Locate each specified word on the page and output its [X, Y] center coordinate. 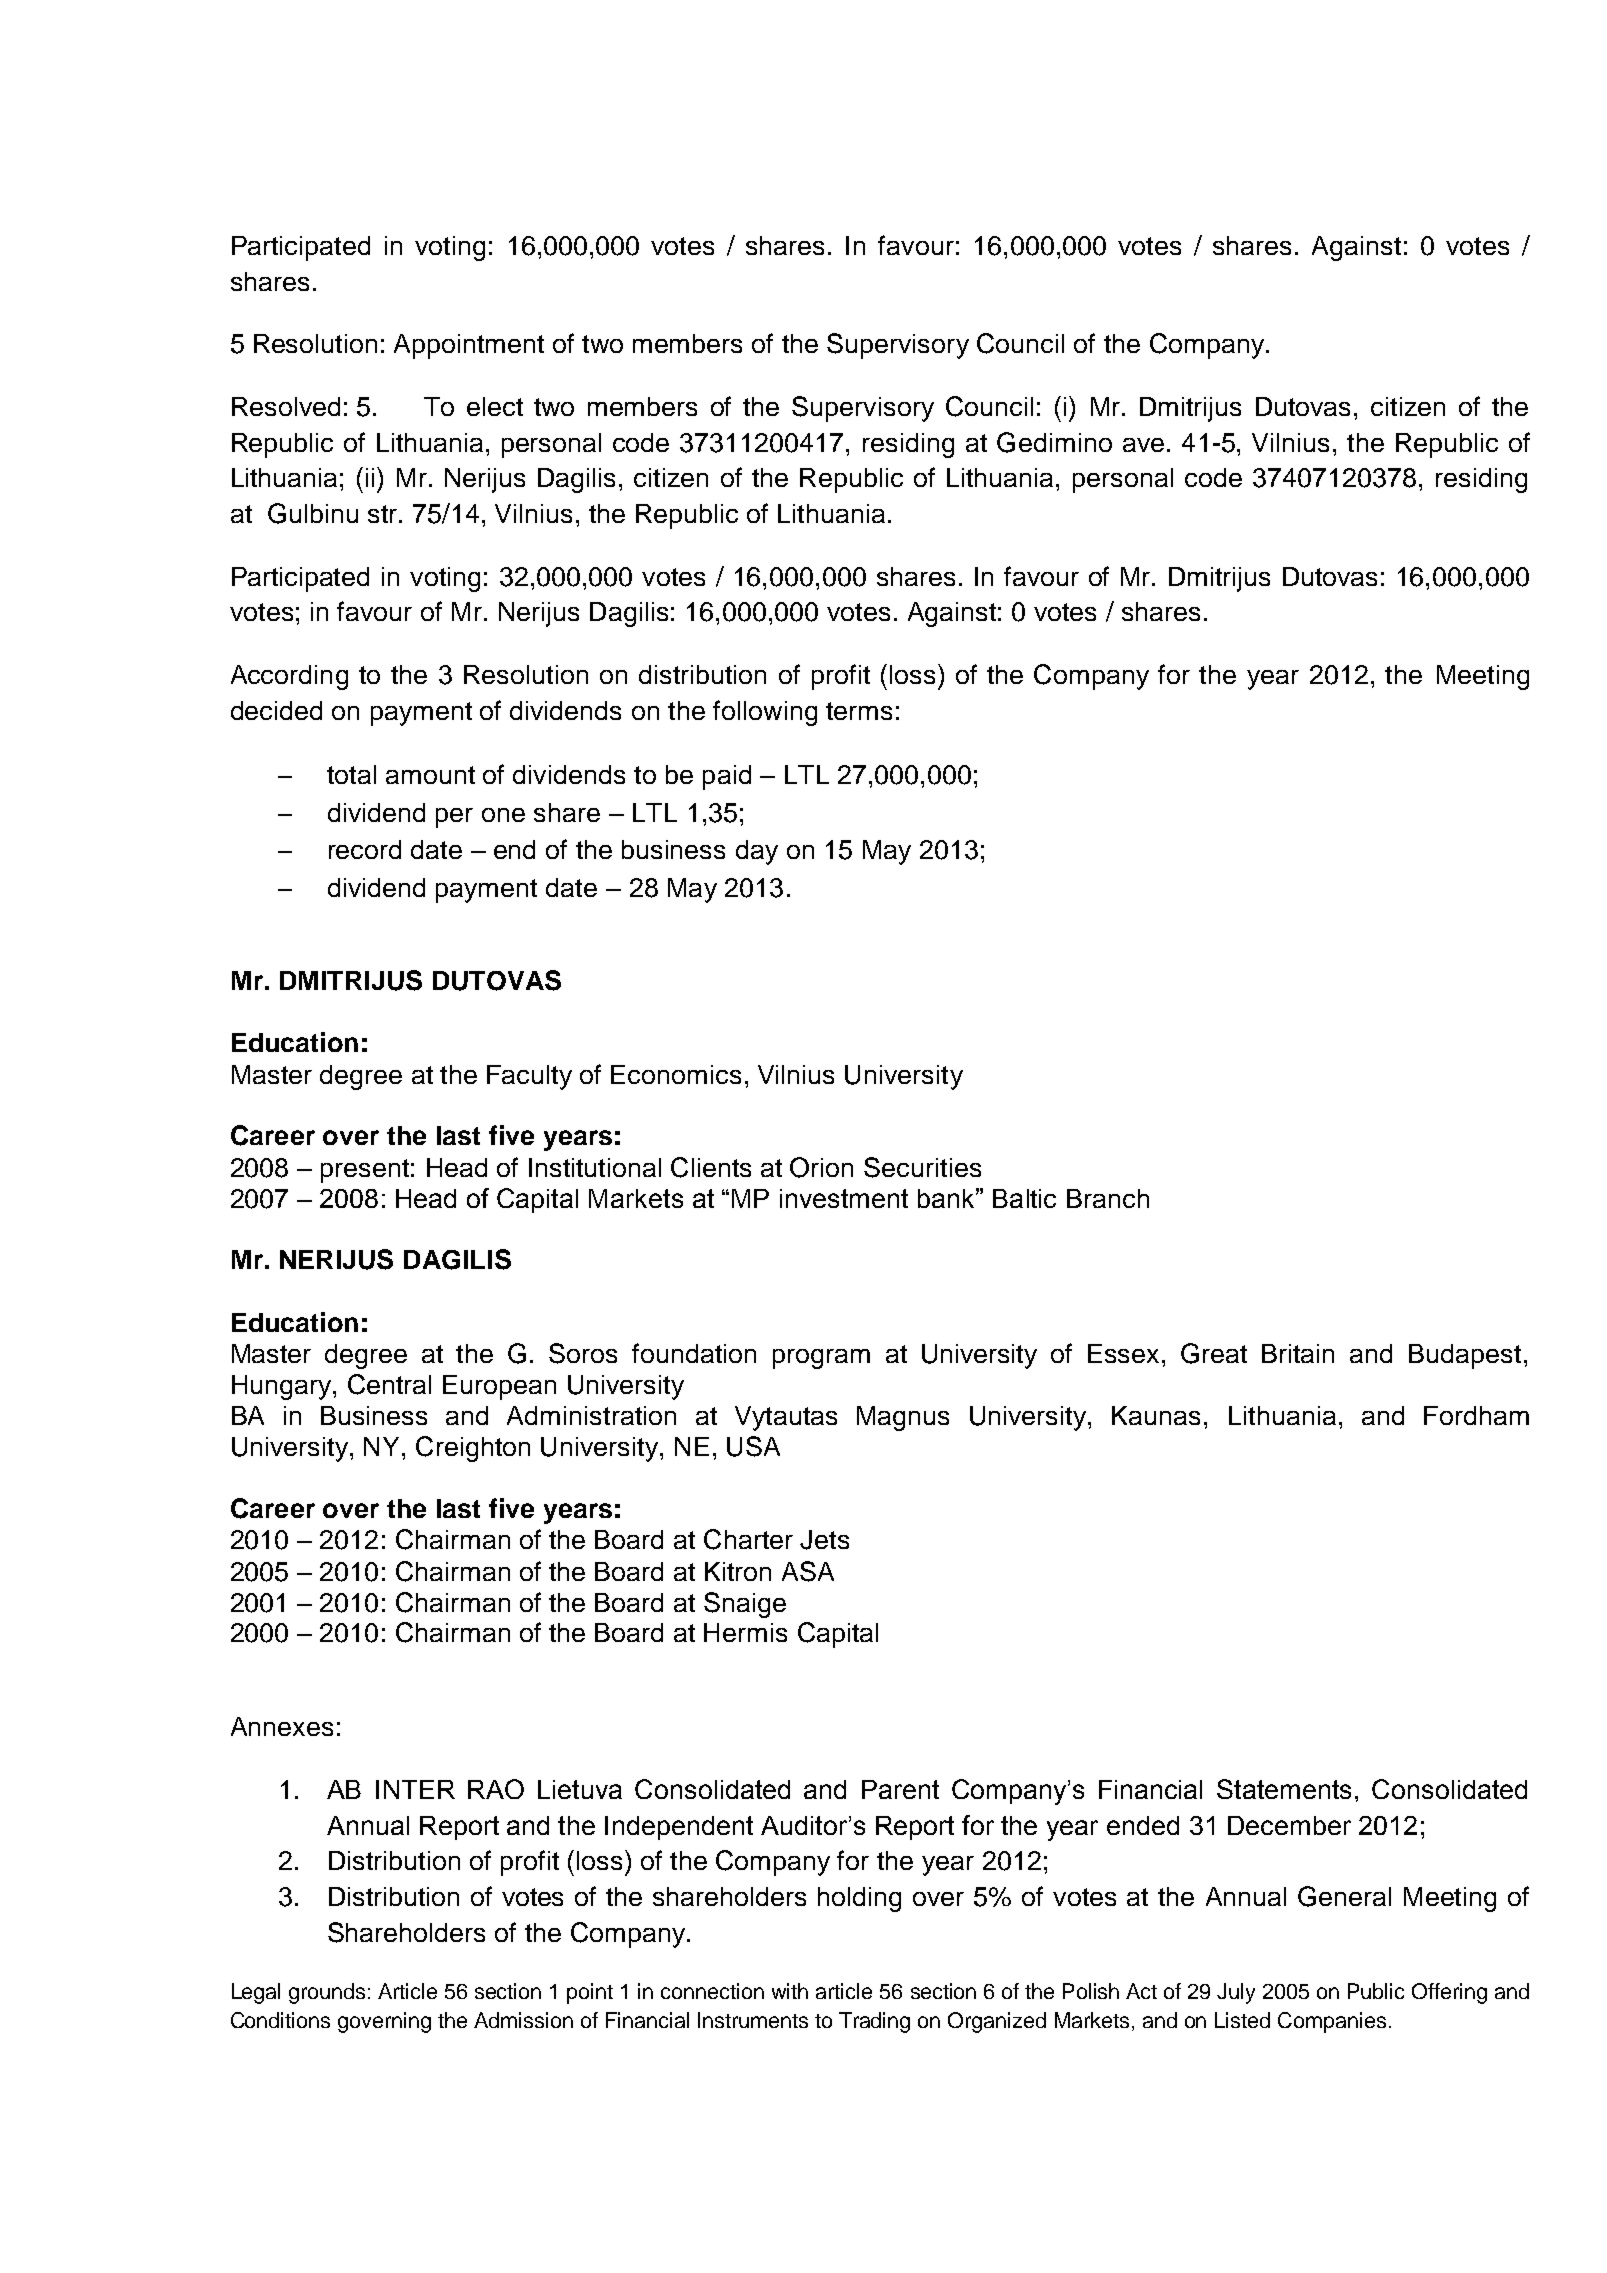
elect [495, 406]
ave [1143, 445]
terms [859, 711]
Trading [874, 2022]
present [365, 1171]
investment [844, 1198]
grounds [327, 1993]
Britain [1298, 1353]
